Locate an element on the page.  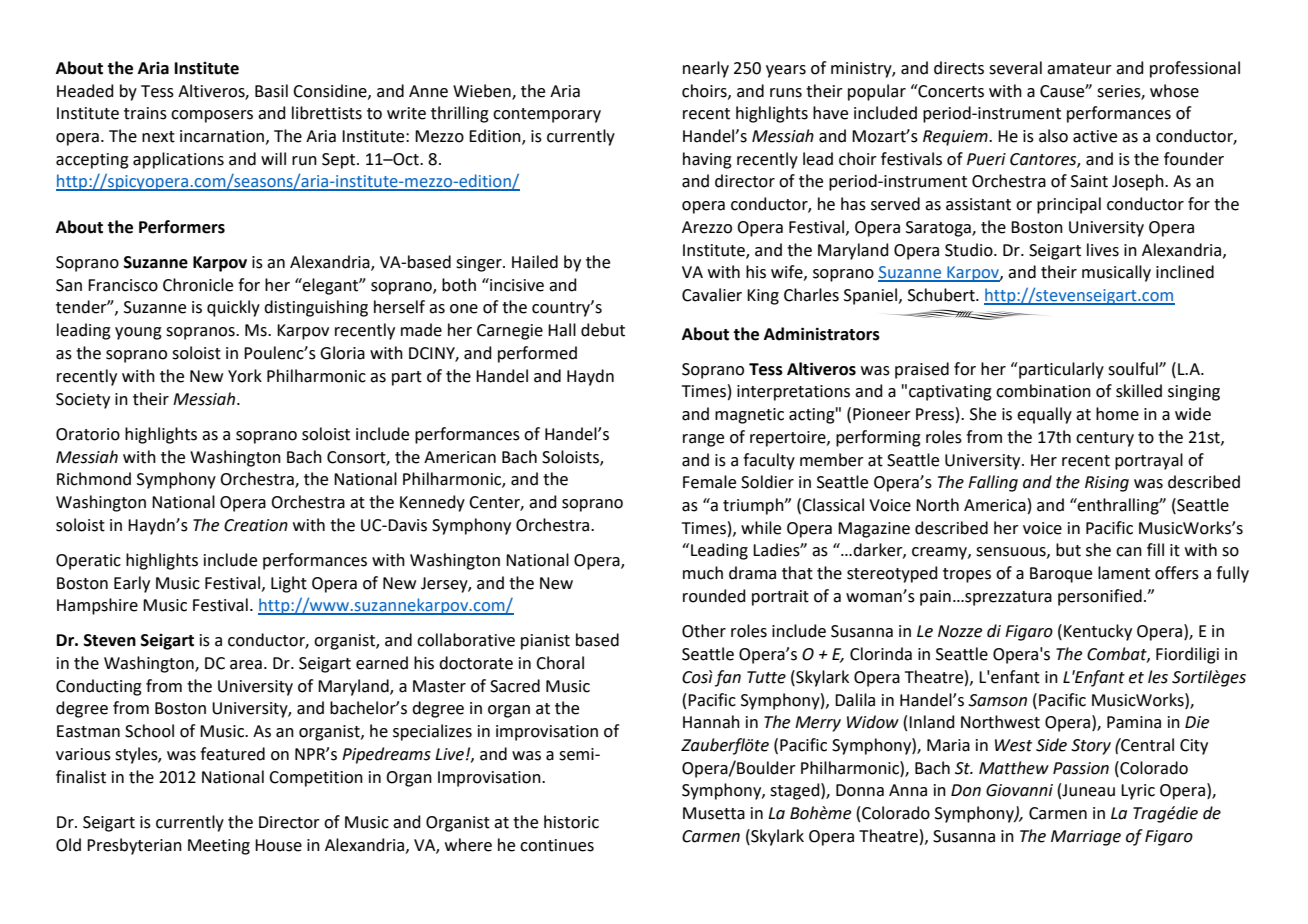
amateur is located at coordinates (1079, 69).
